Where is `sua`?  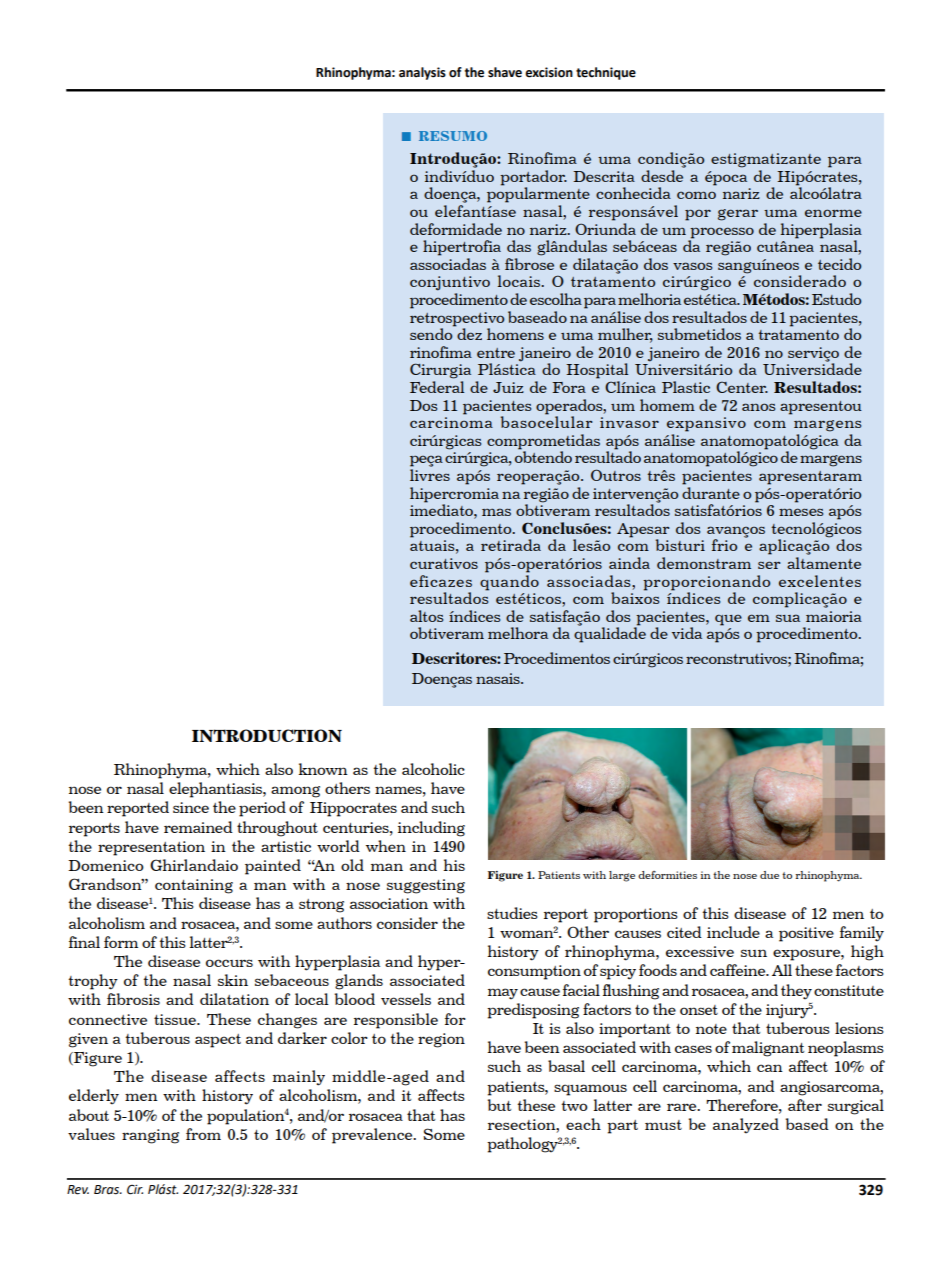
sua is located at coordinates (788, 618).
